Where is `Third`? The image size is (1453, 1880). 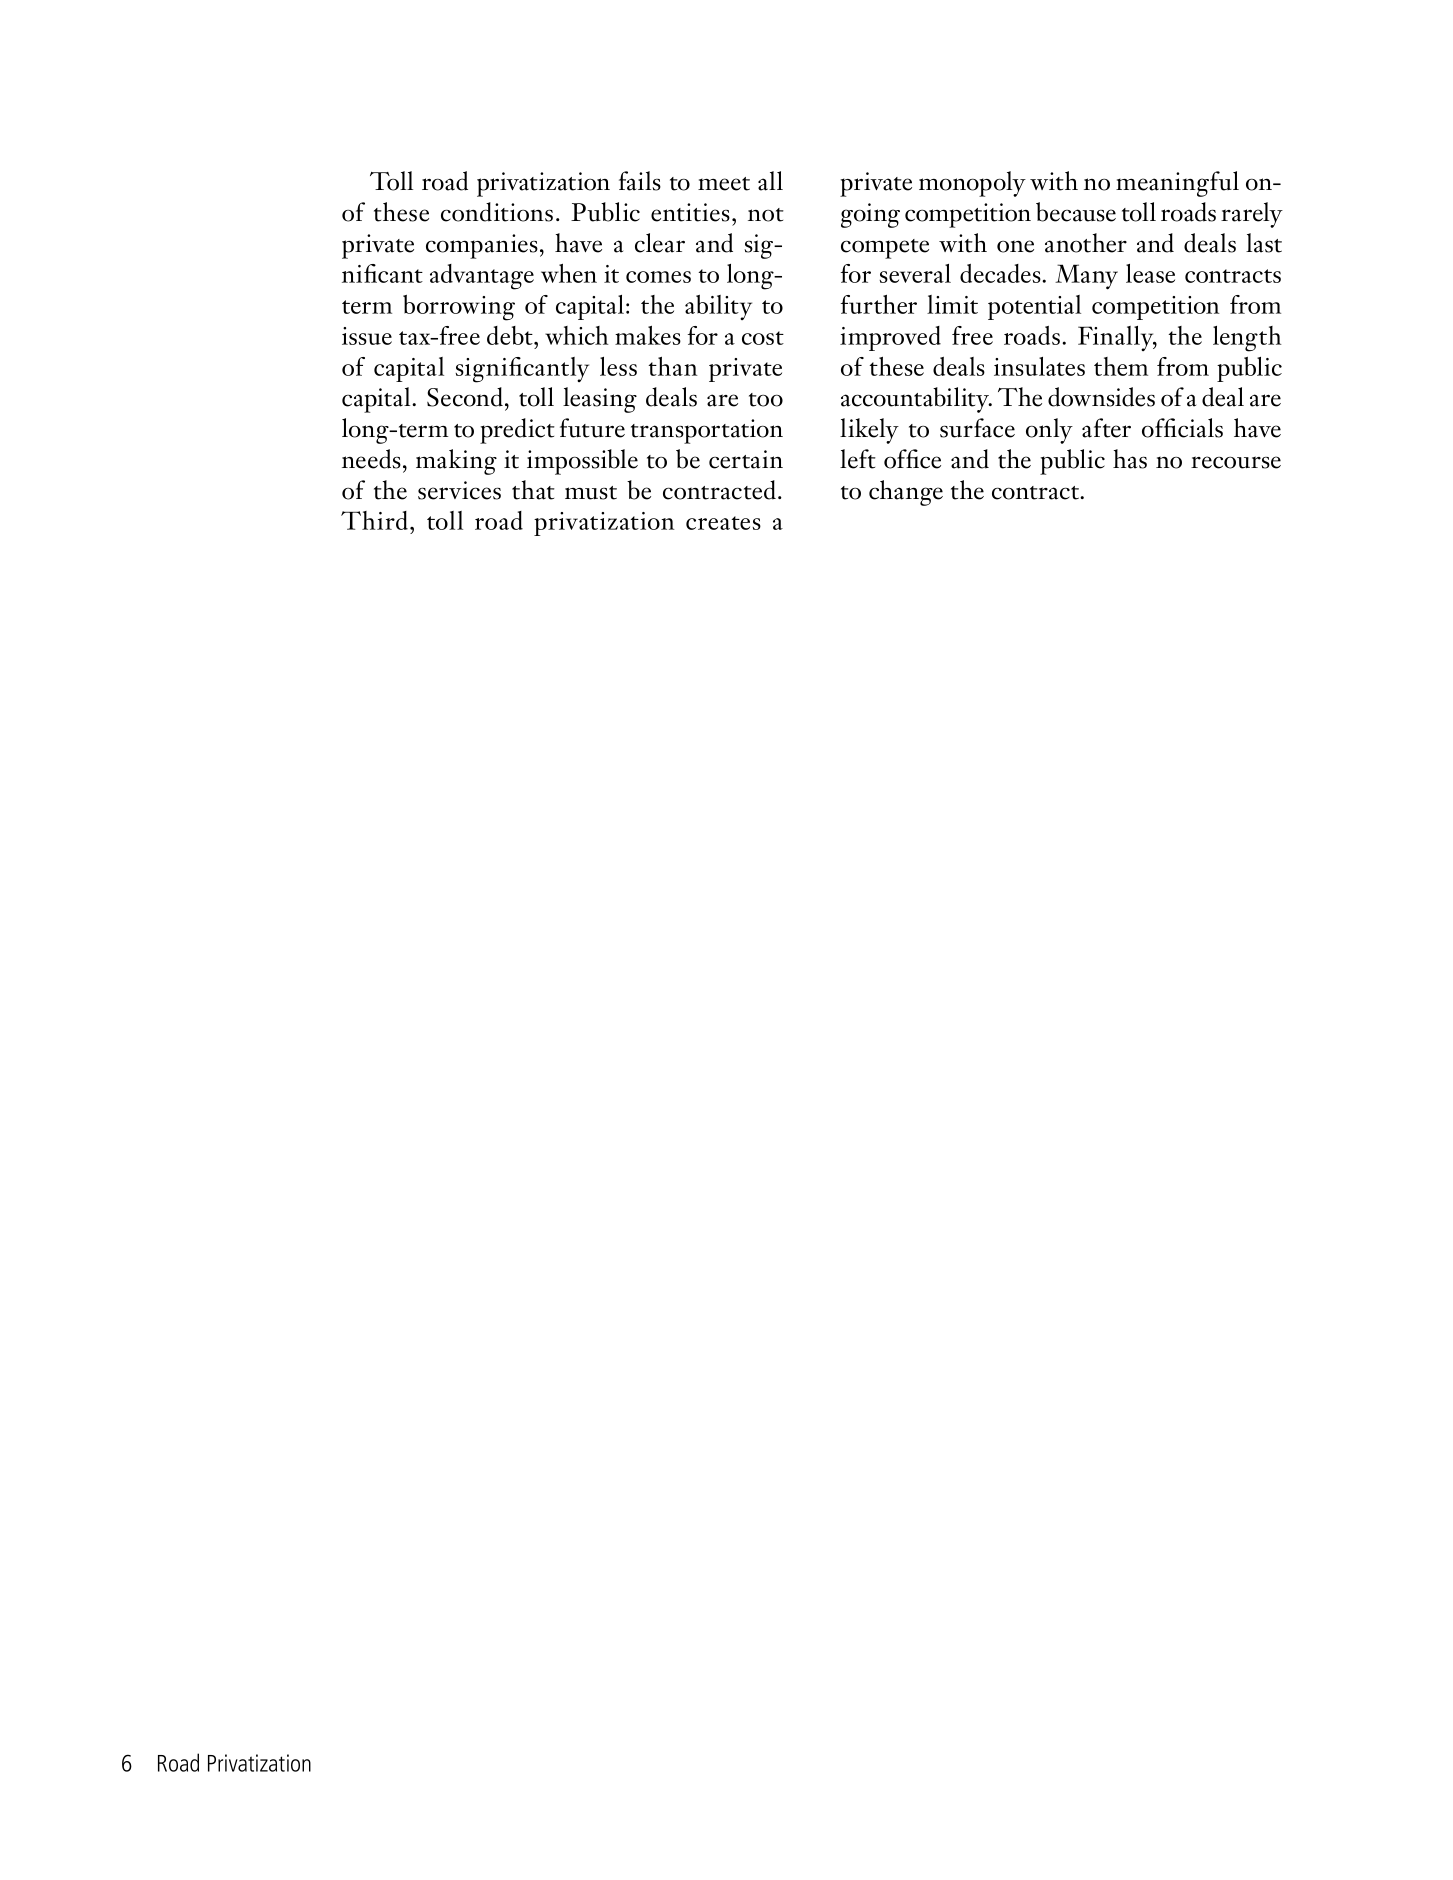 Third is located at coordinates (374, 520).
